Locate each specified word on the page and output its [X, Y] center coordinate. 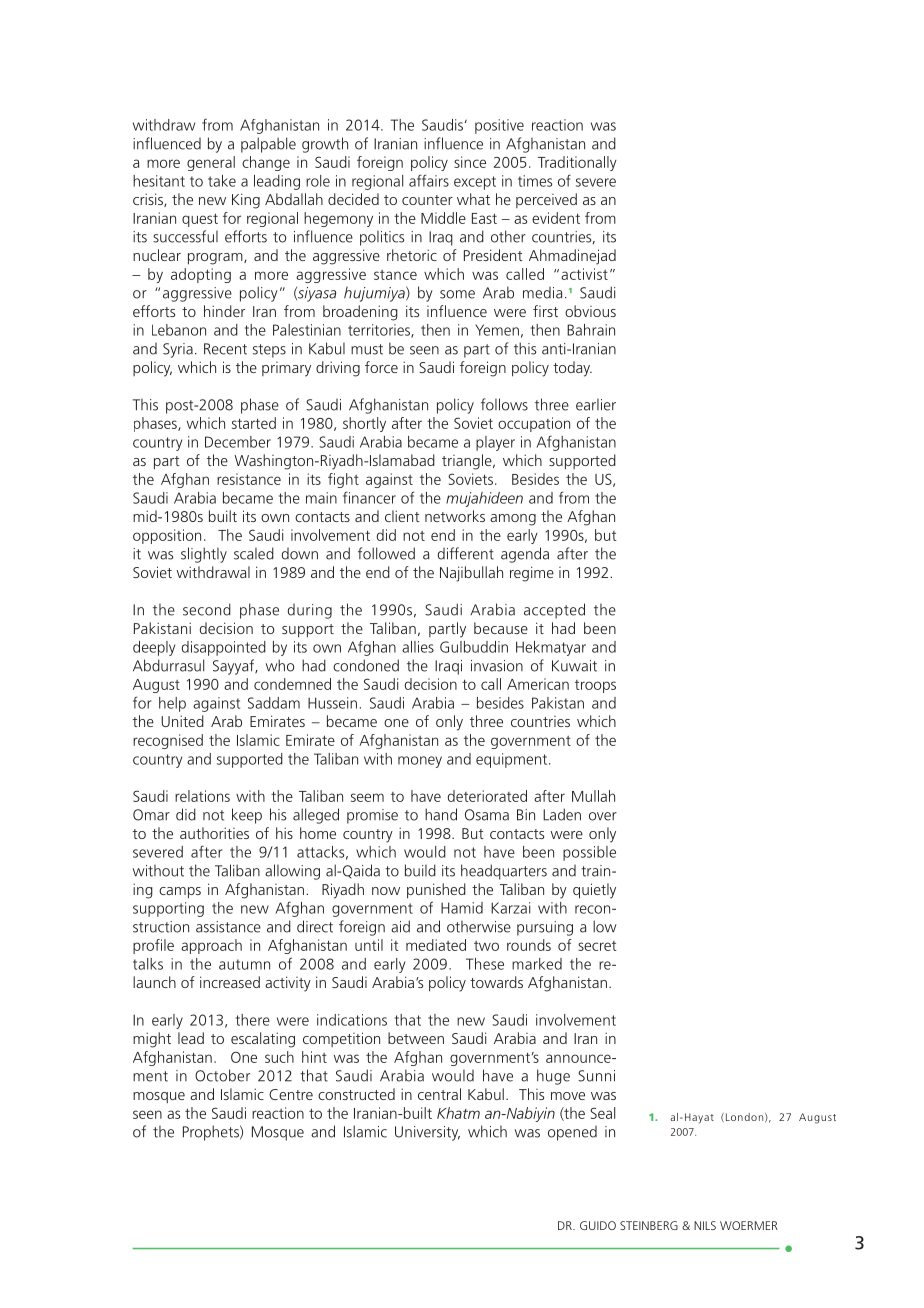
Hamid [462, 908]
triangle [468, 462]
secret [597, 946]
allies [418, 647]
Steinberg [649, 1225]
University [427, 1133]
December [238, 442]
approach [211, 946]
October [222, 1075]
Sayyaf [235, 667]
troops [595, 686]
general [211, 163]
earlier [596, 405]
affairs [429, 180]
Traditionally [577, 163]
